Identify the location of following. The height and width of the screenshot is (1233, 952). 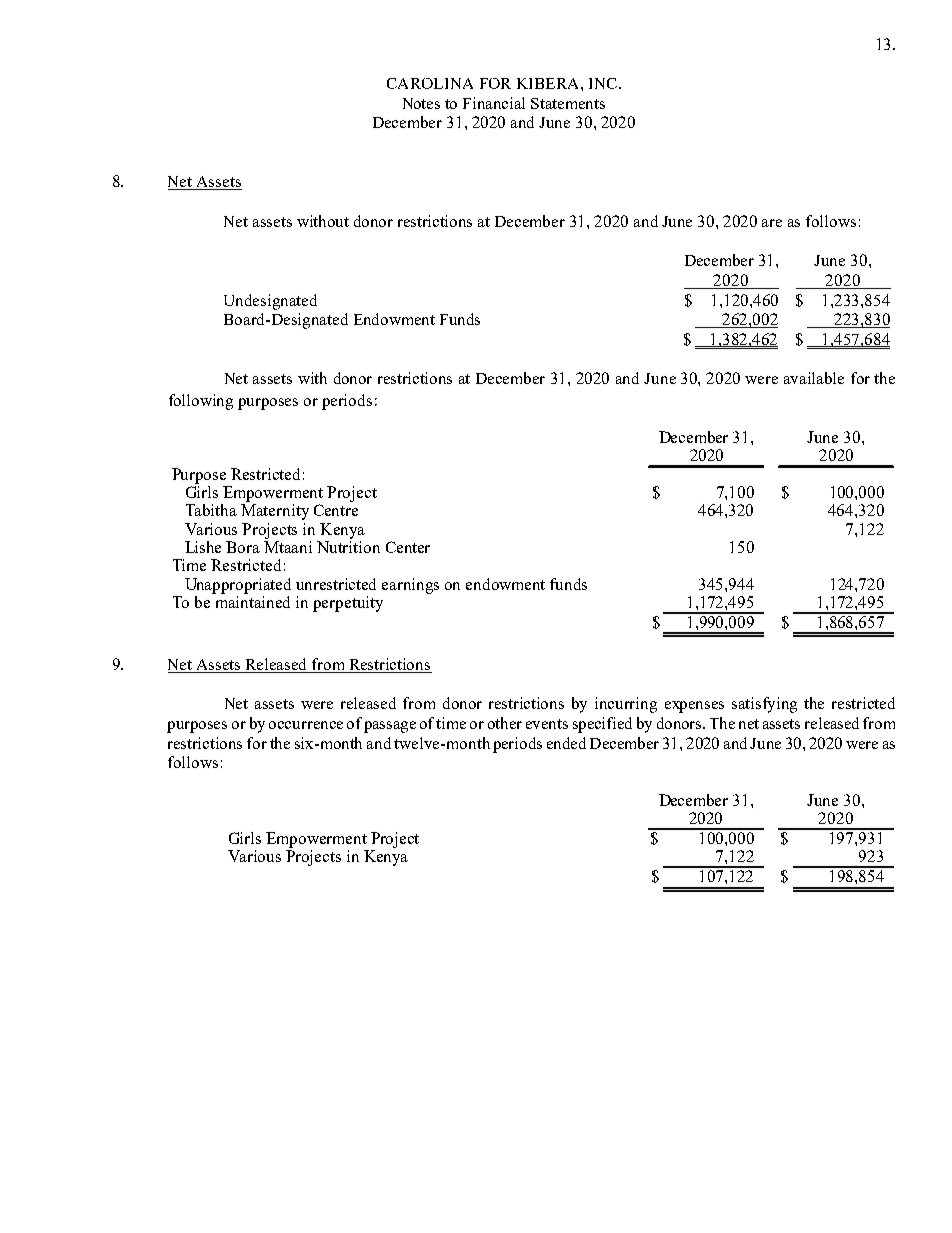
(201, 402).
